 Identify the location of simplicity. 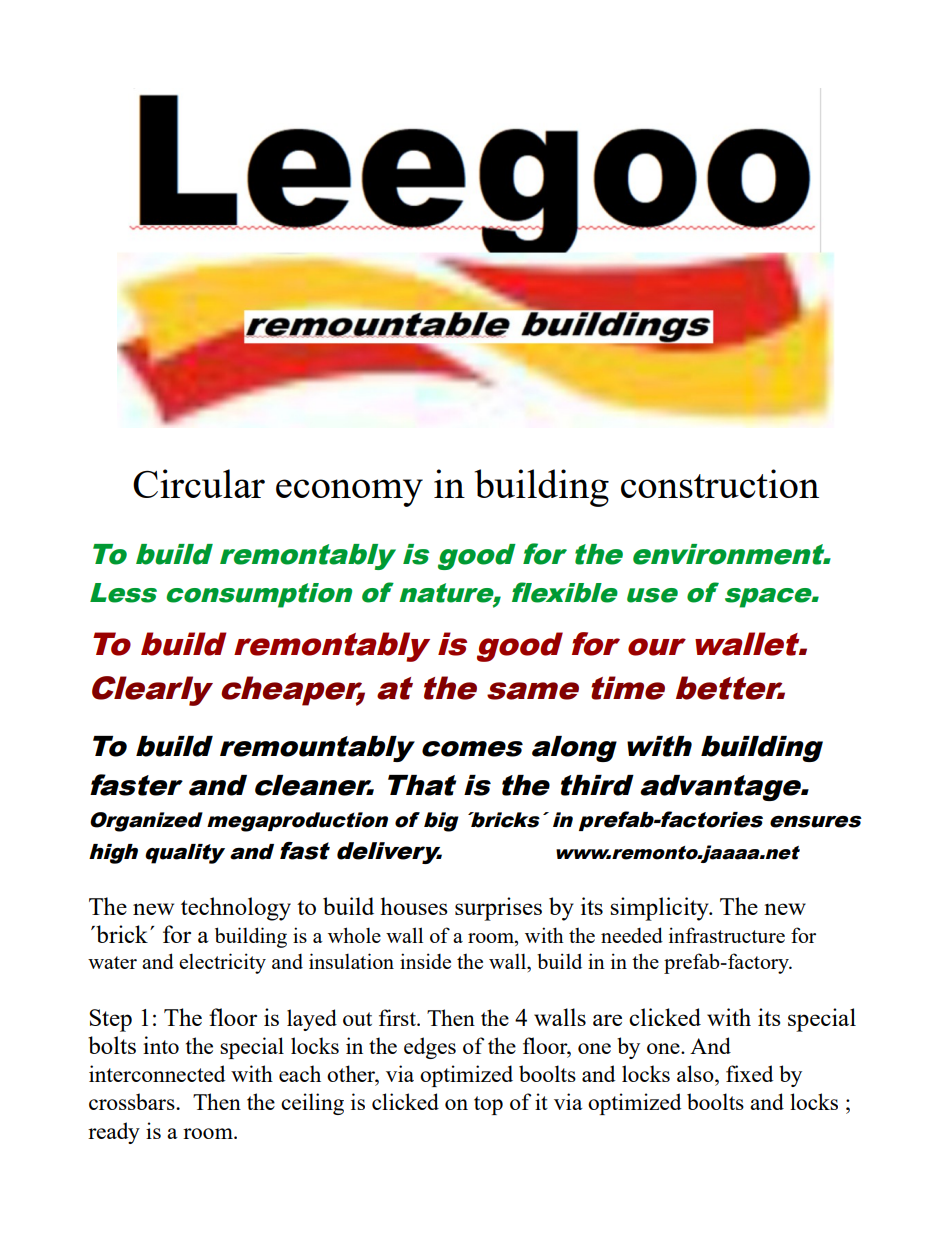
(660, 909).
